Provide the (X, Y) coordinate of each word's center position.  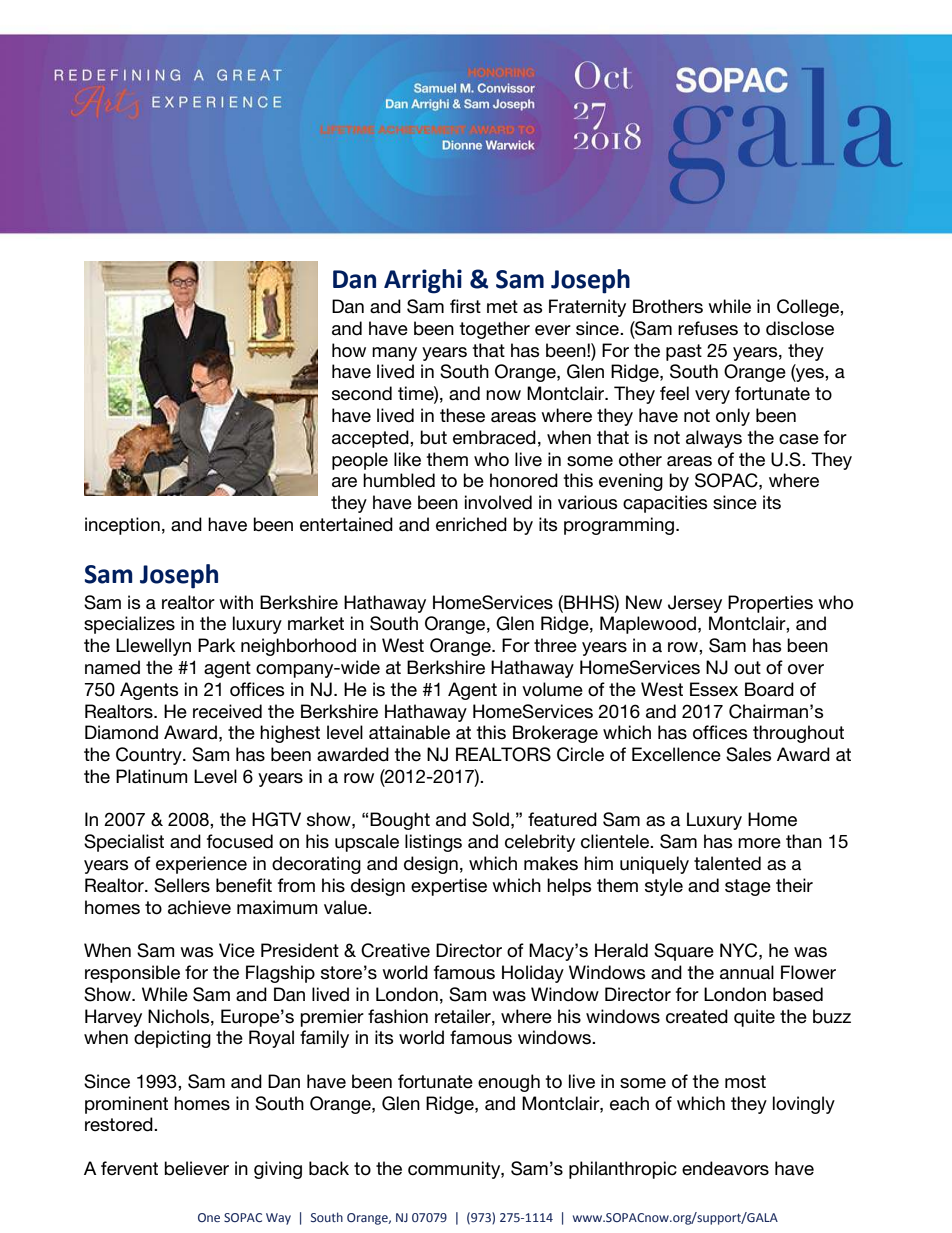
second (362, 393)
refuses (708, 328)
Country (150, 756)
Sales (748, 754)
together (494, 330)
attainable (409, 732)
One (209, 1217)
